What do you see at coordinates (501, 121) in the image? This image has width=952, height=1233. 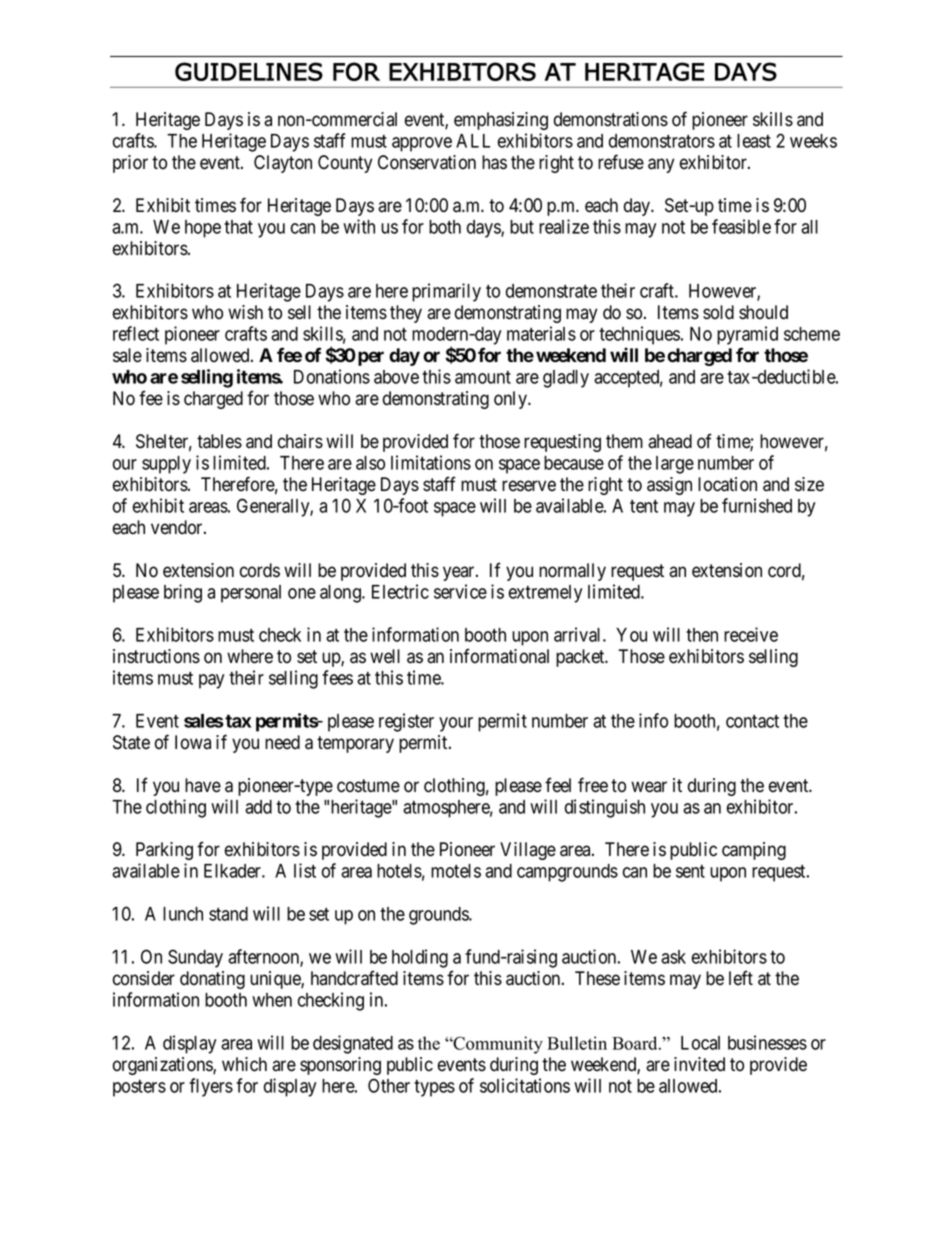 I see `emphasizing` at bounding box center [501, 121].
